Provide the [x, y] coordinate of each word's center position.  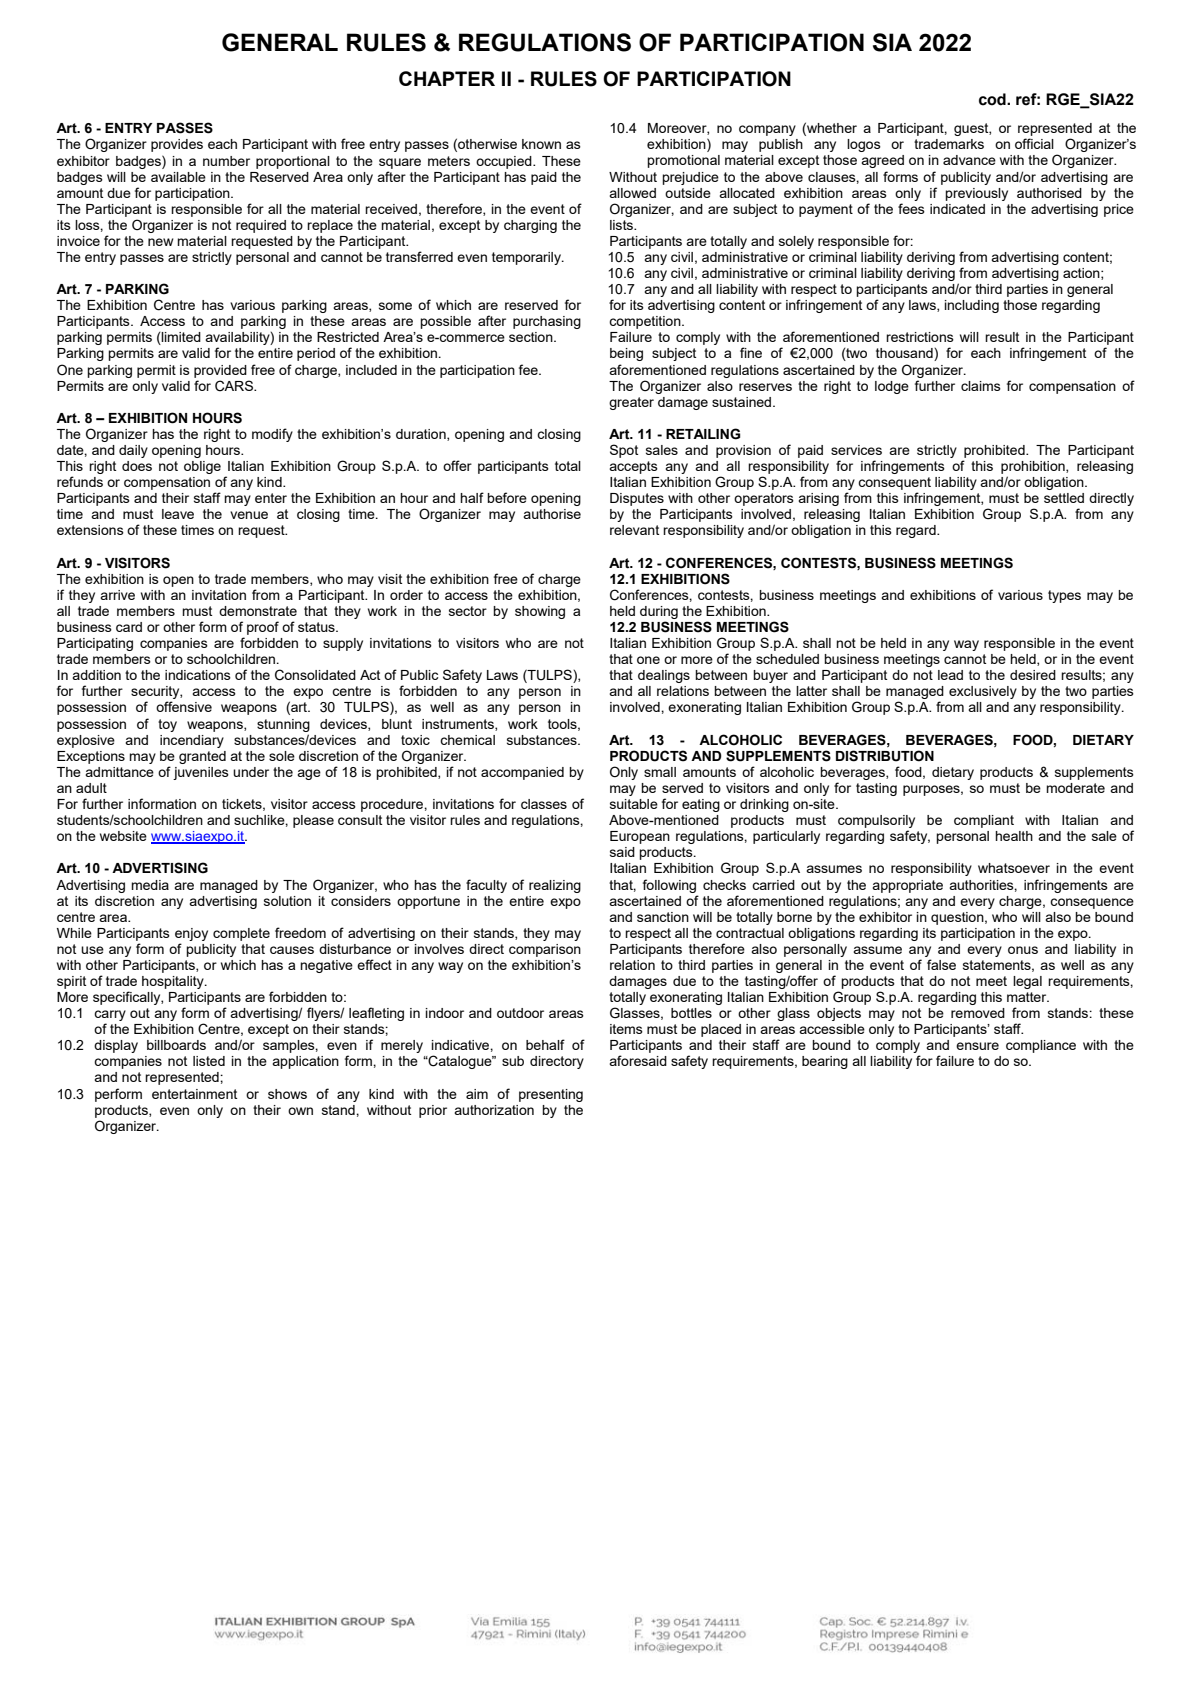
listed [209, 1061]
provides [177, 145]
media [150, 885]
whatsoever [1014, 868]
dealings [664, 676]
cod [993, 99]
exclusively [983, 692]
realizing [555, 886]
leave [178, 514]
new [161, 242]
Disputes [637, 499]
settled [1064, 498]
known [541, 144]
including [972, 306]
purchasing [547, 322]
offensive [184, 706]
